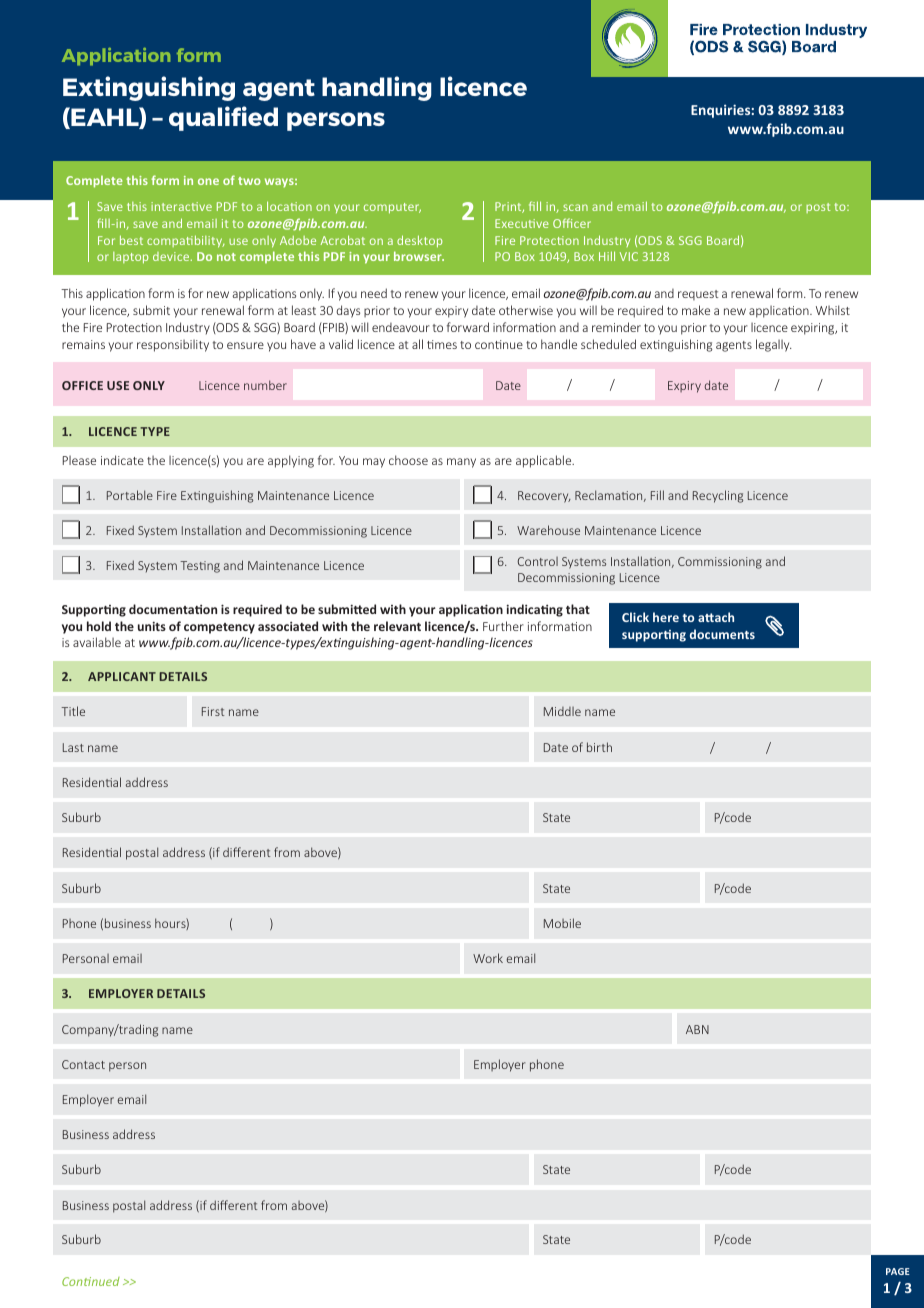  Describe the element at coordinates (213, 711) in the screenshot. I see `First` at that location.
